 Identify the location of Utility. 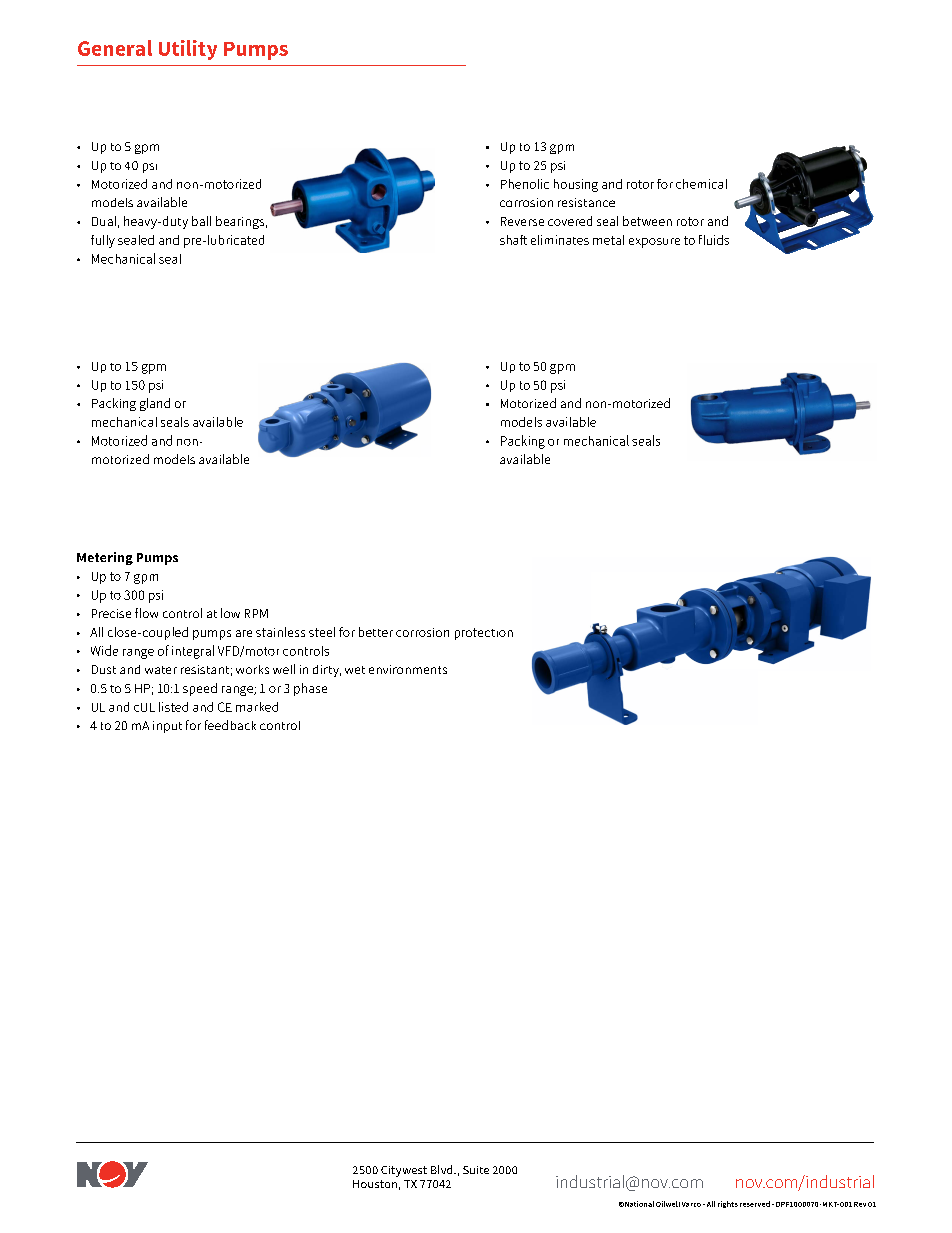
(188, 50).
